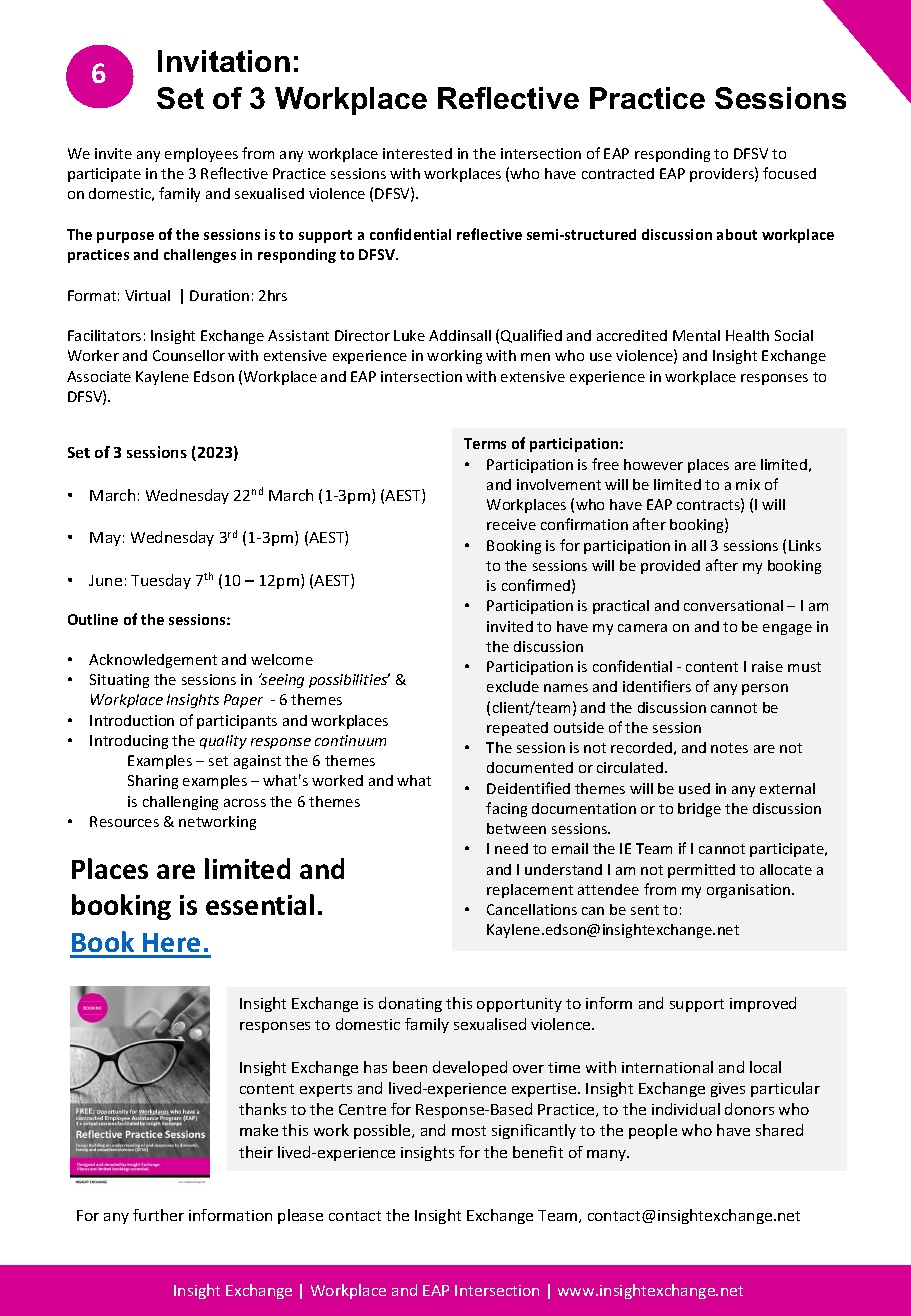  Describe the element at coordinates (733, 605) in the screenshot. I see `conversational` at that location.
